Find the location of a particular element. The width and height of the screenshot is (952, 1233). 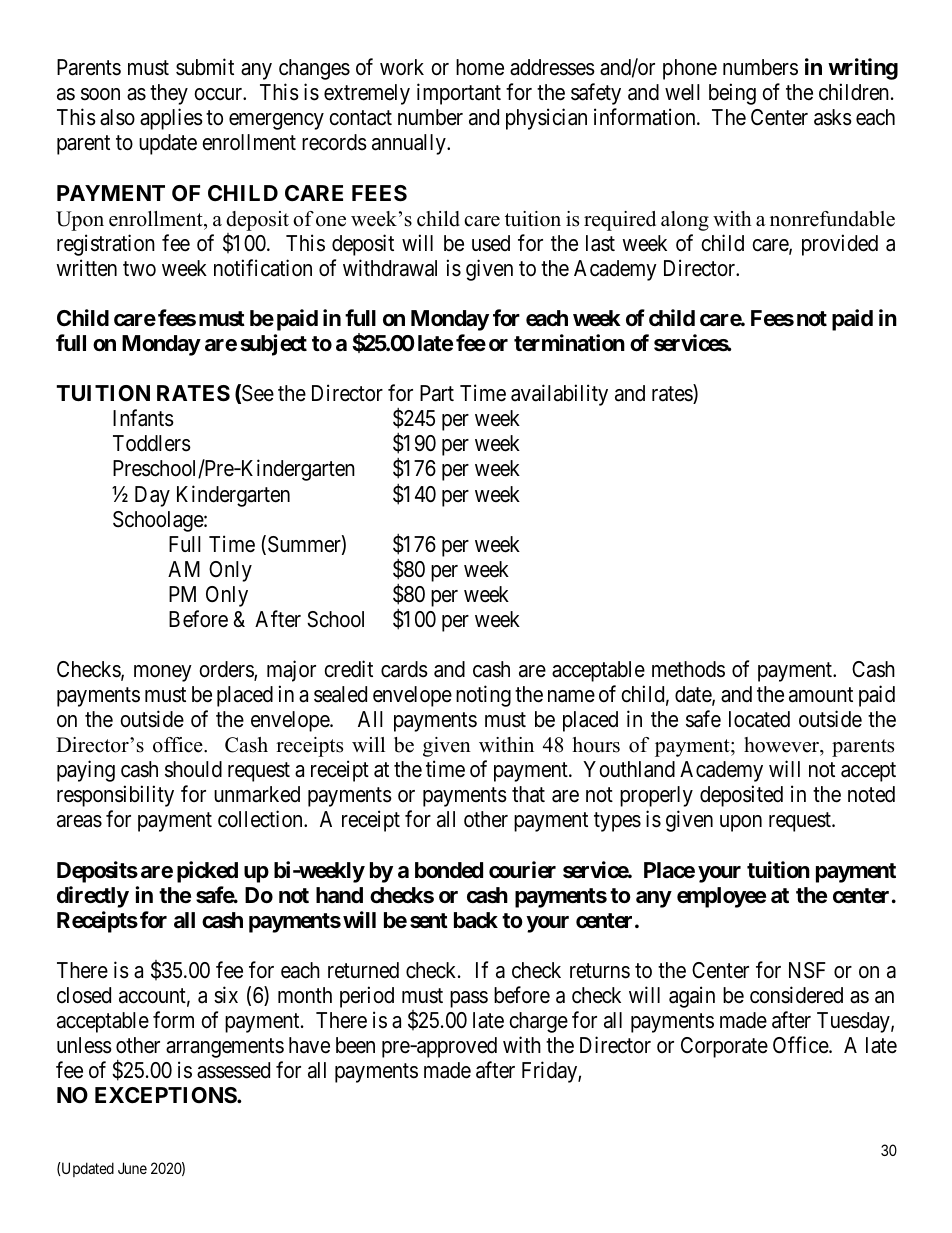

June is located at coordinates (132, 1168).
